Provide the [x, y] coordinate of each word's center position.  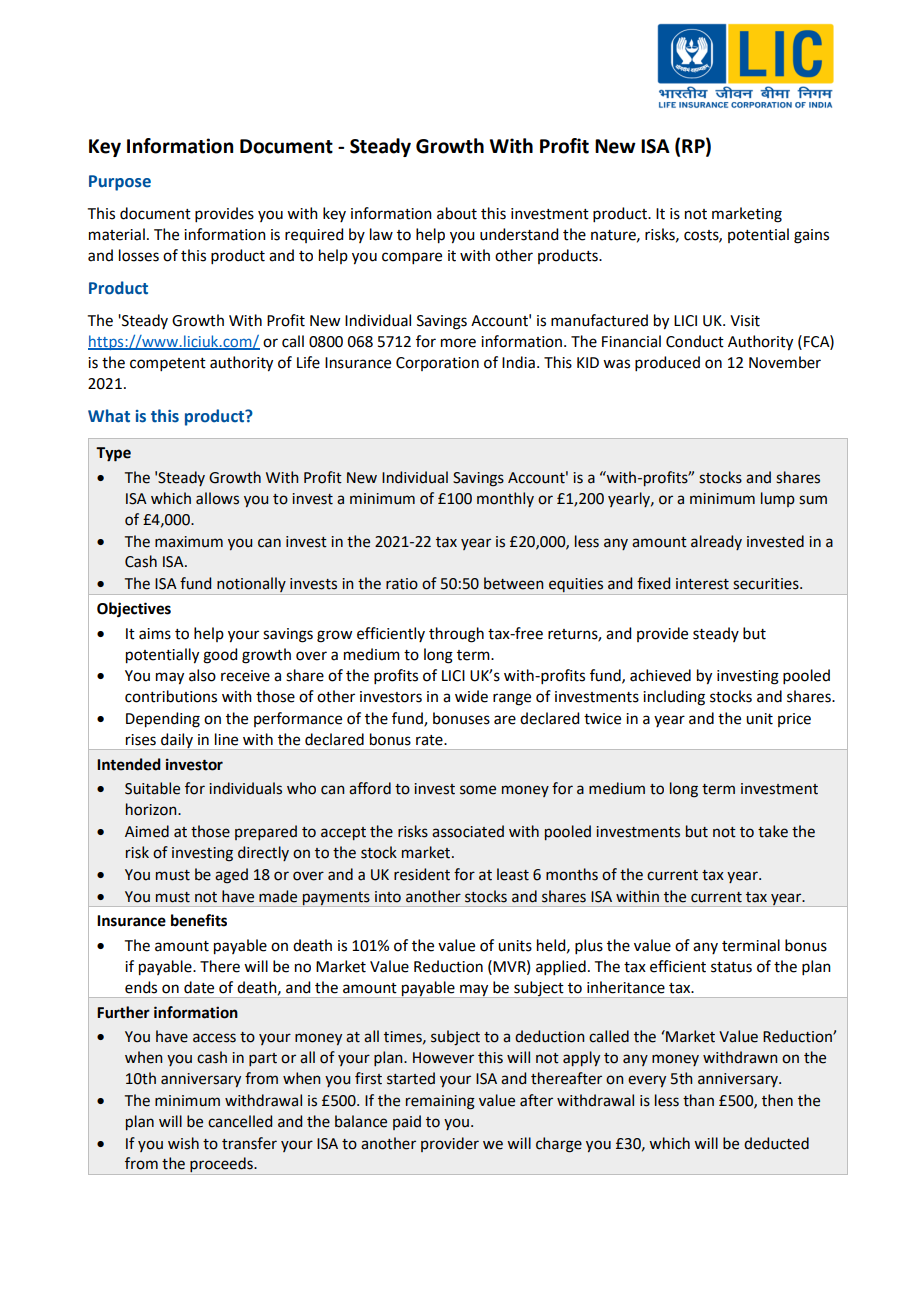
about [457, 213]
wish [183, 1143]
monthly [505, 499]
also [202, 675]
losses [139, 255]
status [731, 967]
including [674, 698]
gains [811, 236]
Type [113, 454]
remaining [440, 1102]
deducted [776, 1143]
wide [471, 696]
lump [778, 499]
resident [422, 874]
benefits [199, 920]
